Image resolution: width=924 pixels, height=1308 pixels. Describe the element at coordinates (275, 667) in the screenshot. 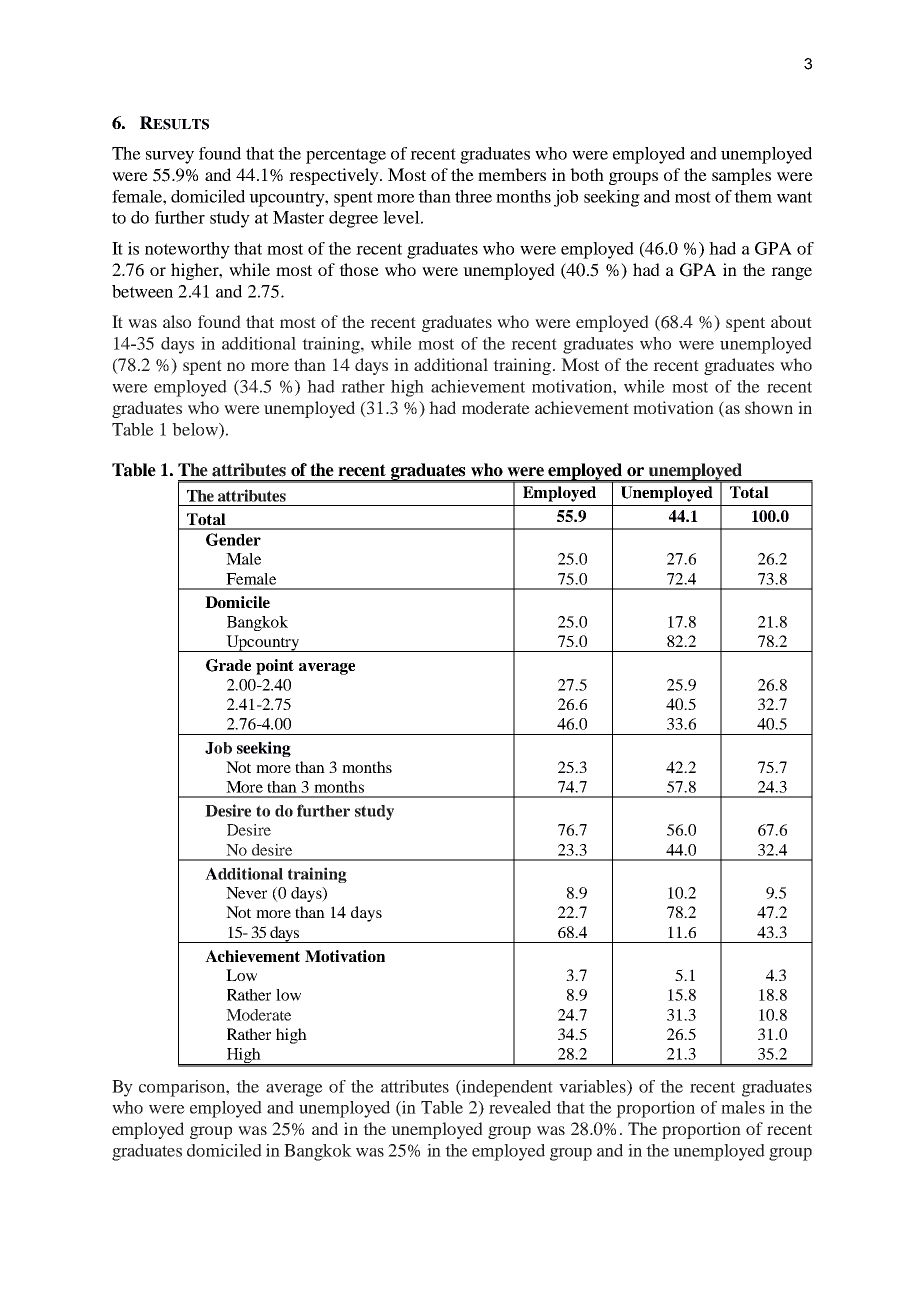

I see `point` at that location.
